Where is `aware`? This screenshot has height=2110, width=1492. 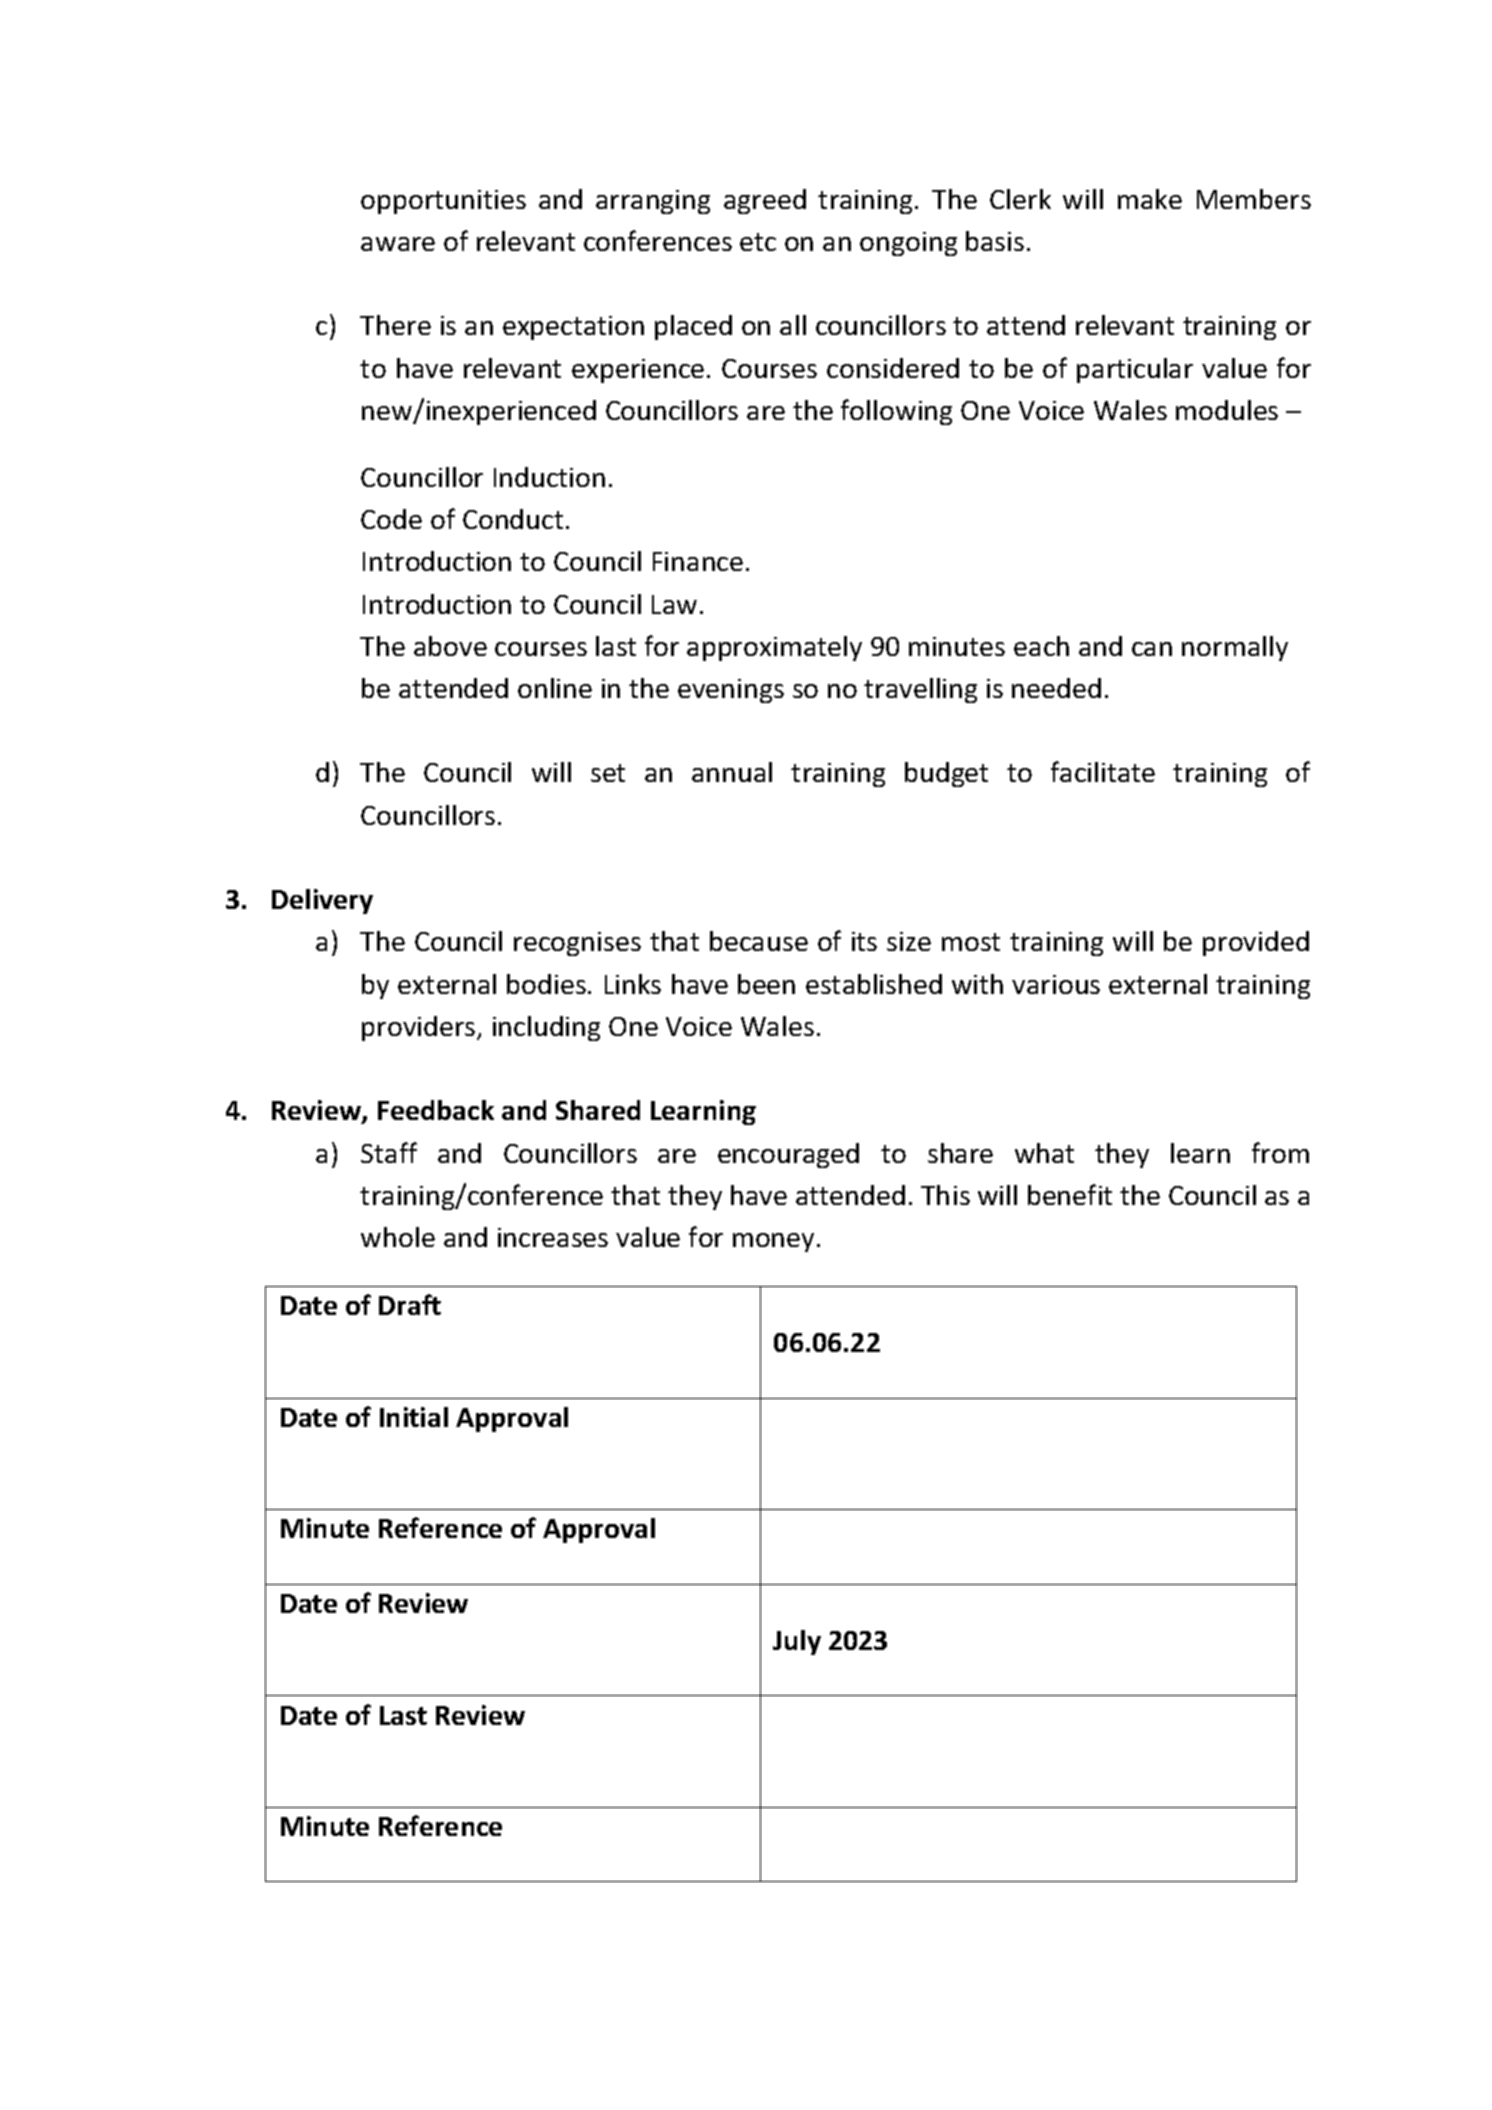 aware is located at coordinates (398, 244).
